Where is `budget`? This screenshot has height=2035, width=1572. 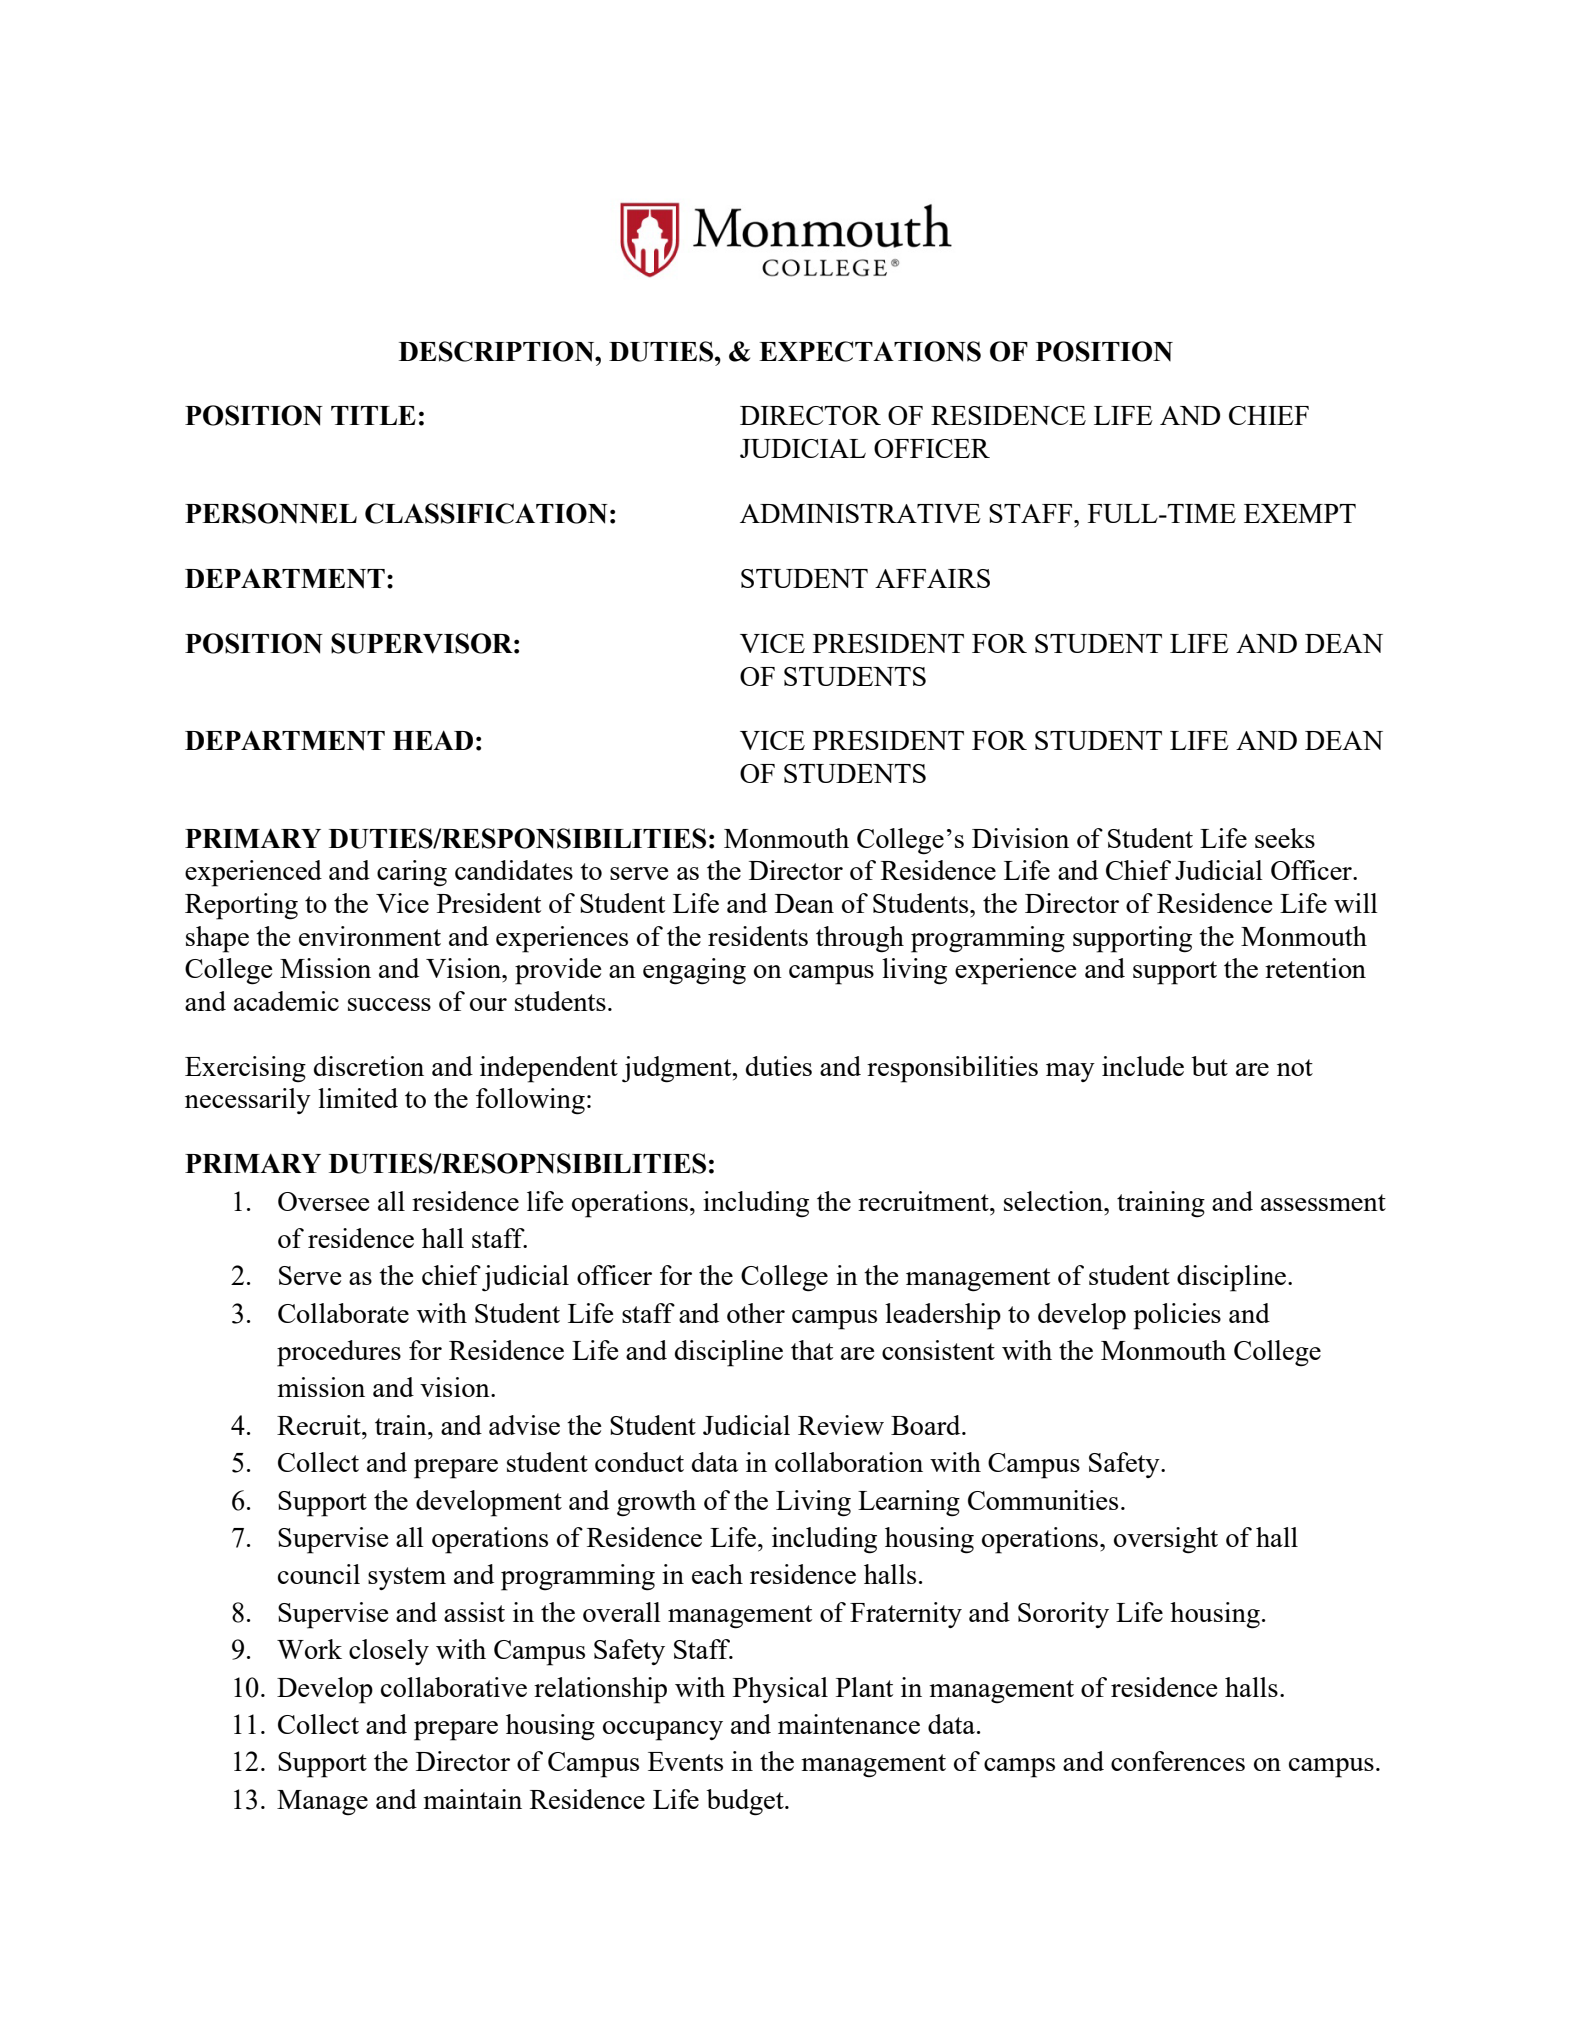
budget is located at coordinates (746, 1802).
